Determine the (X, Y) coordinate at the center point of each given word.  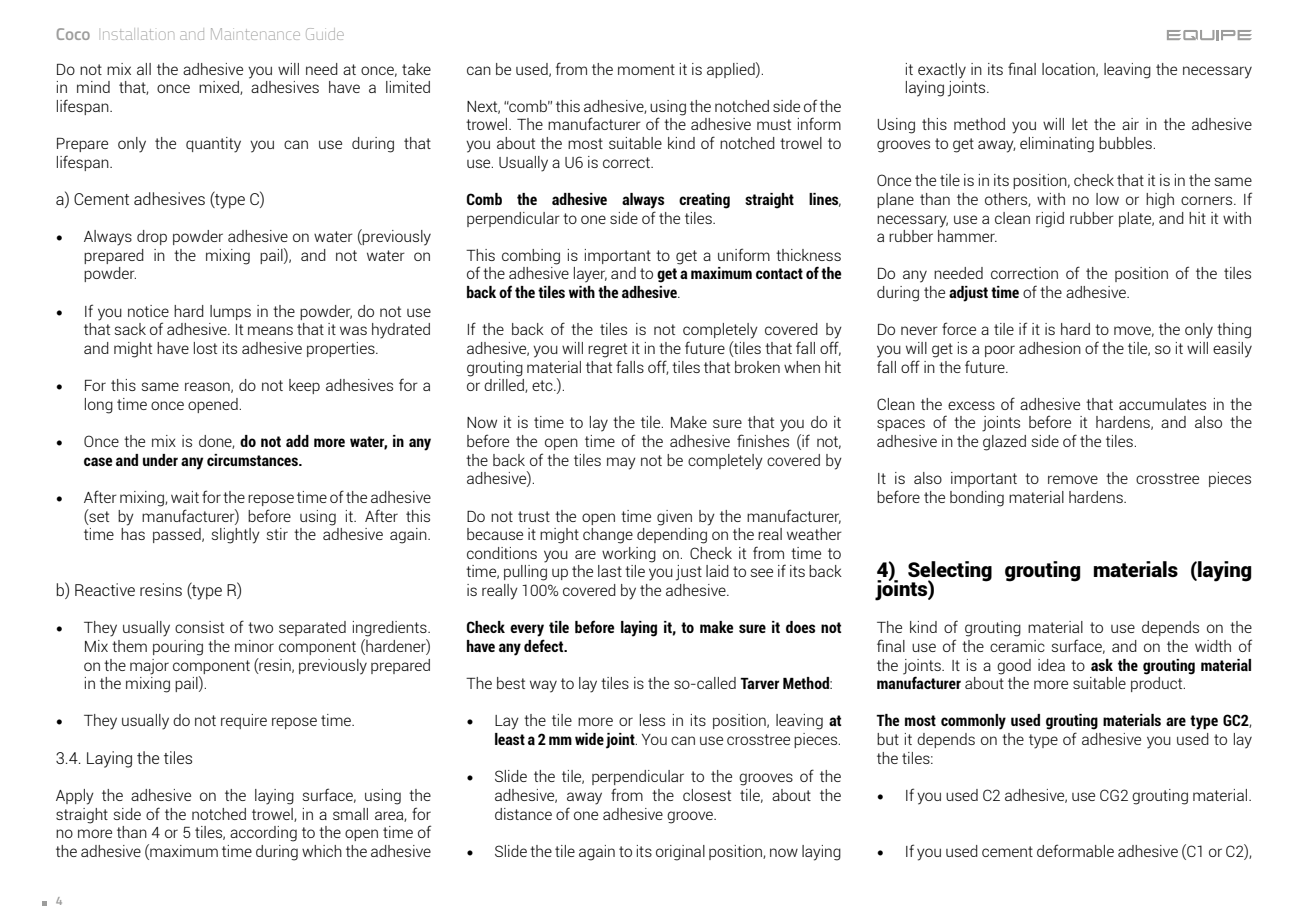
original (680, 853)
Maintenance (255, 34)
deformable (1075, 850)
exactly (942, 71)
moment (646, 69)
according (263, 834)
